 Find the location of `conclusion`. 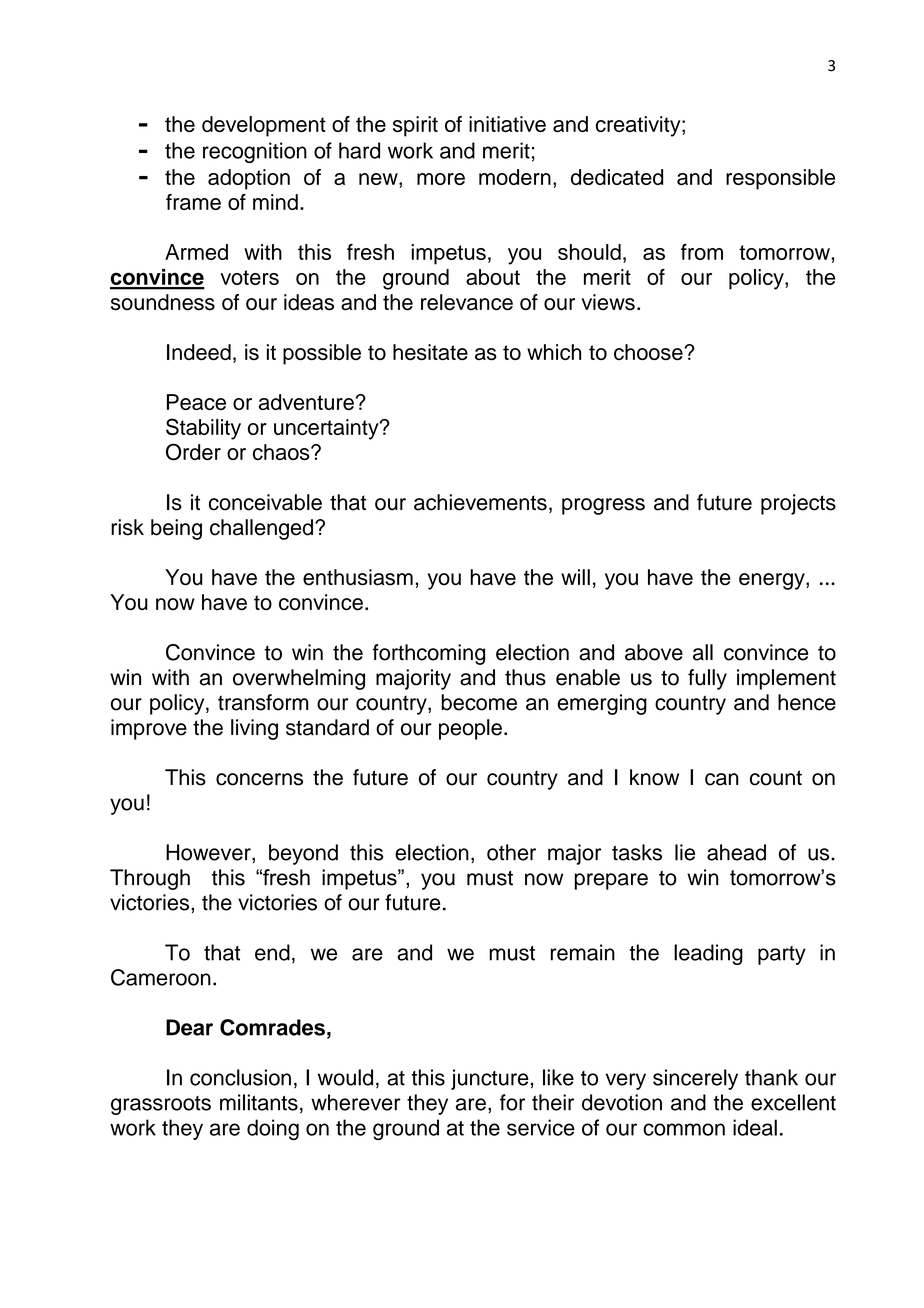

conclusion is located at coordinates (240, 1077).
